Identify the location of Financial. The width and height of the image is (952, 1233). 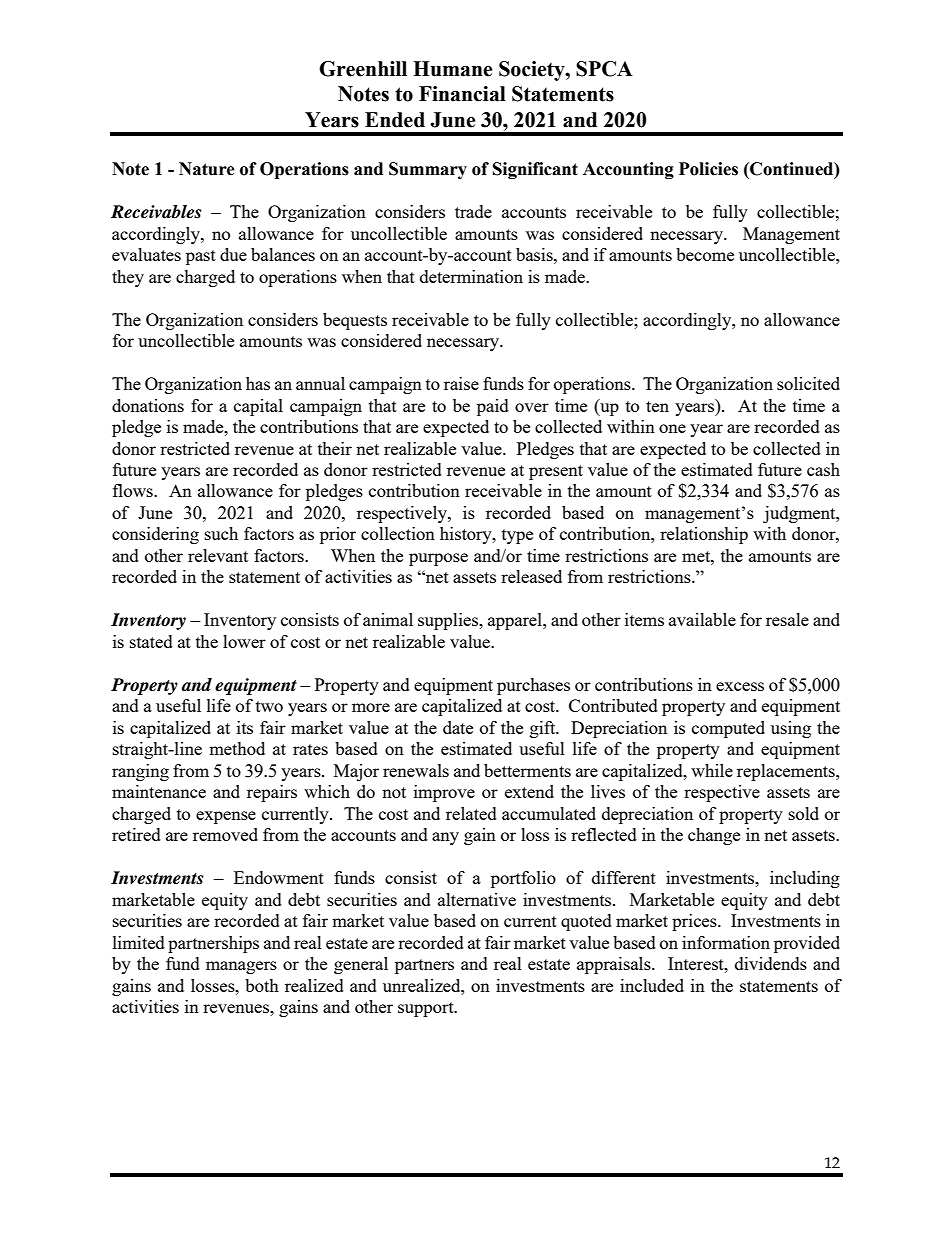
(462, 94).
